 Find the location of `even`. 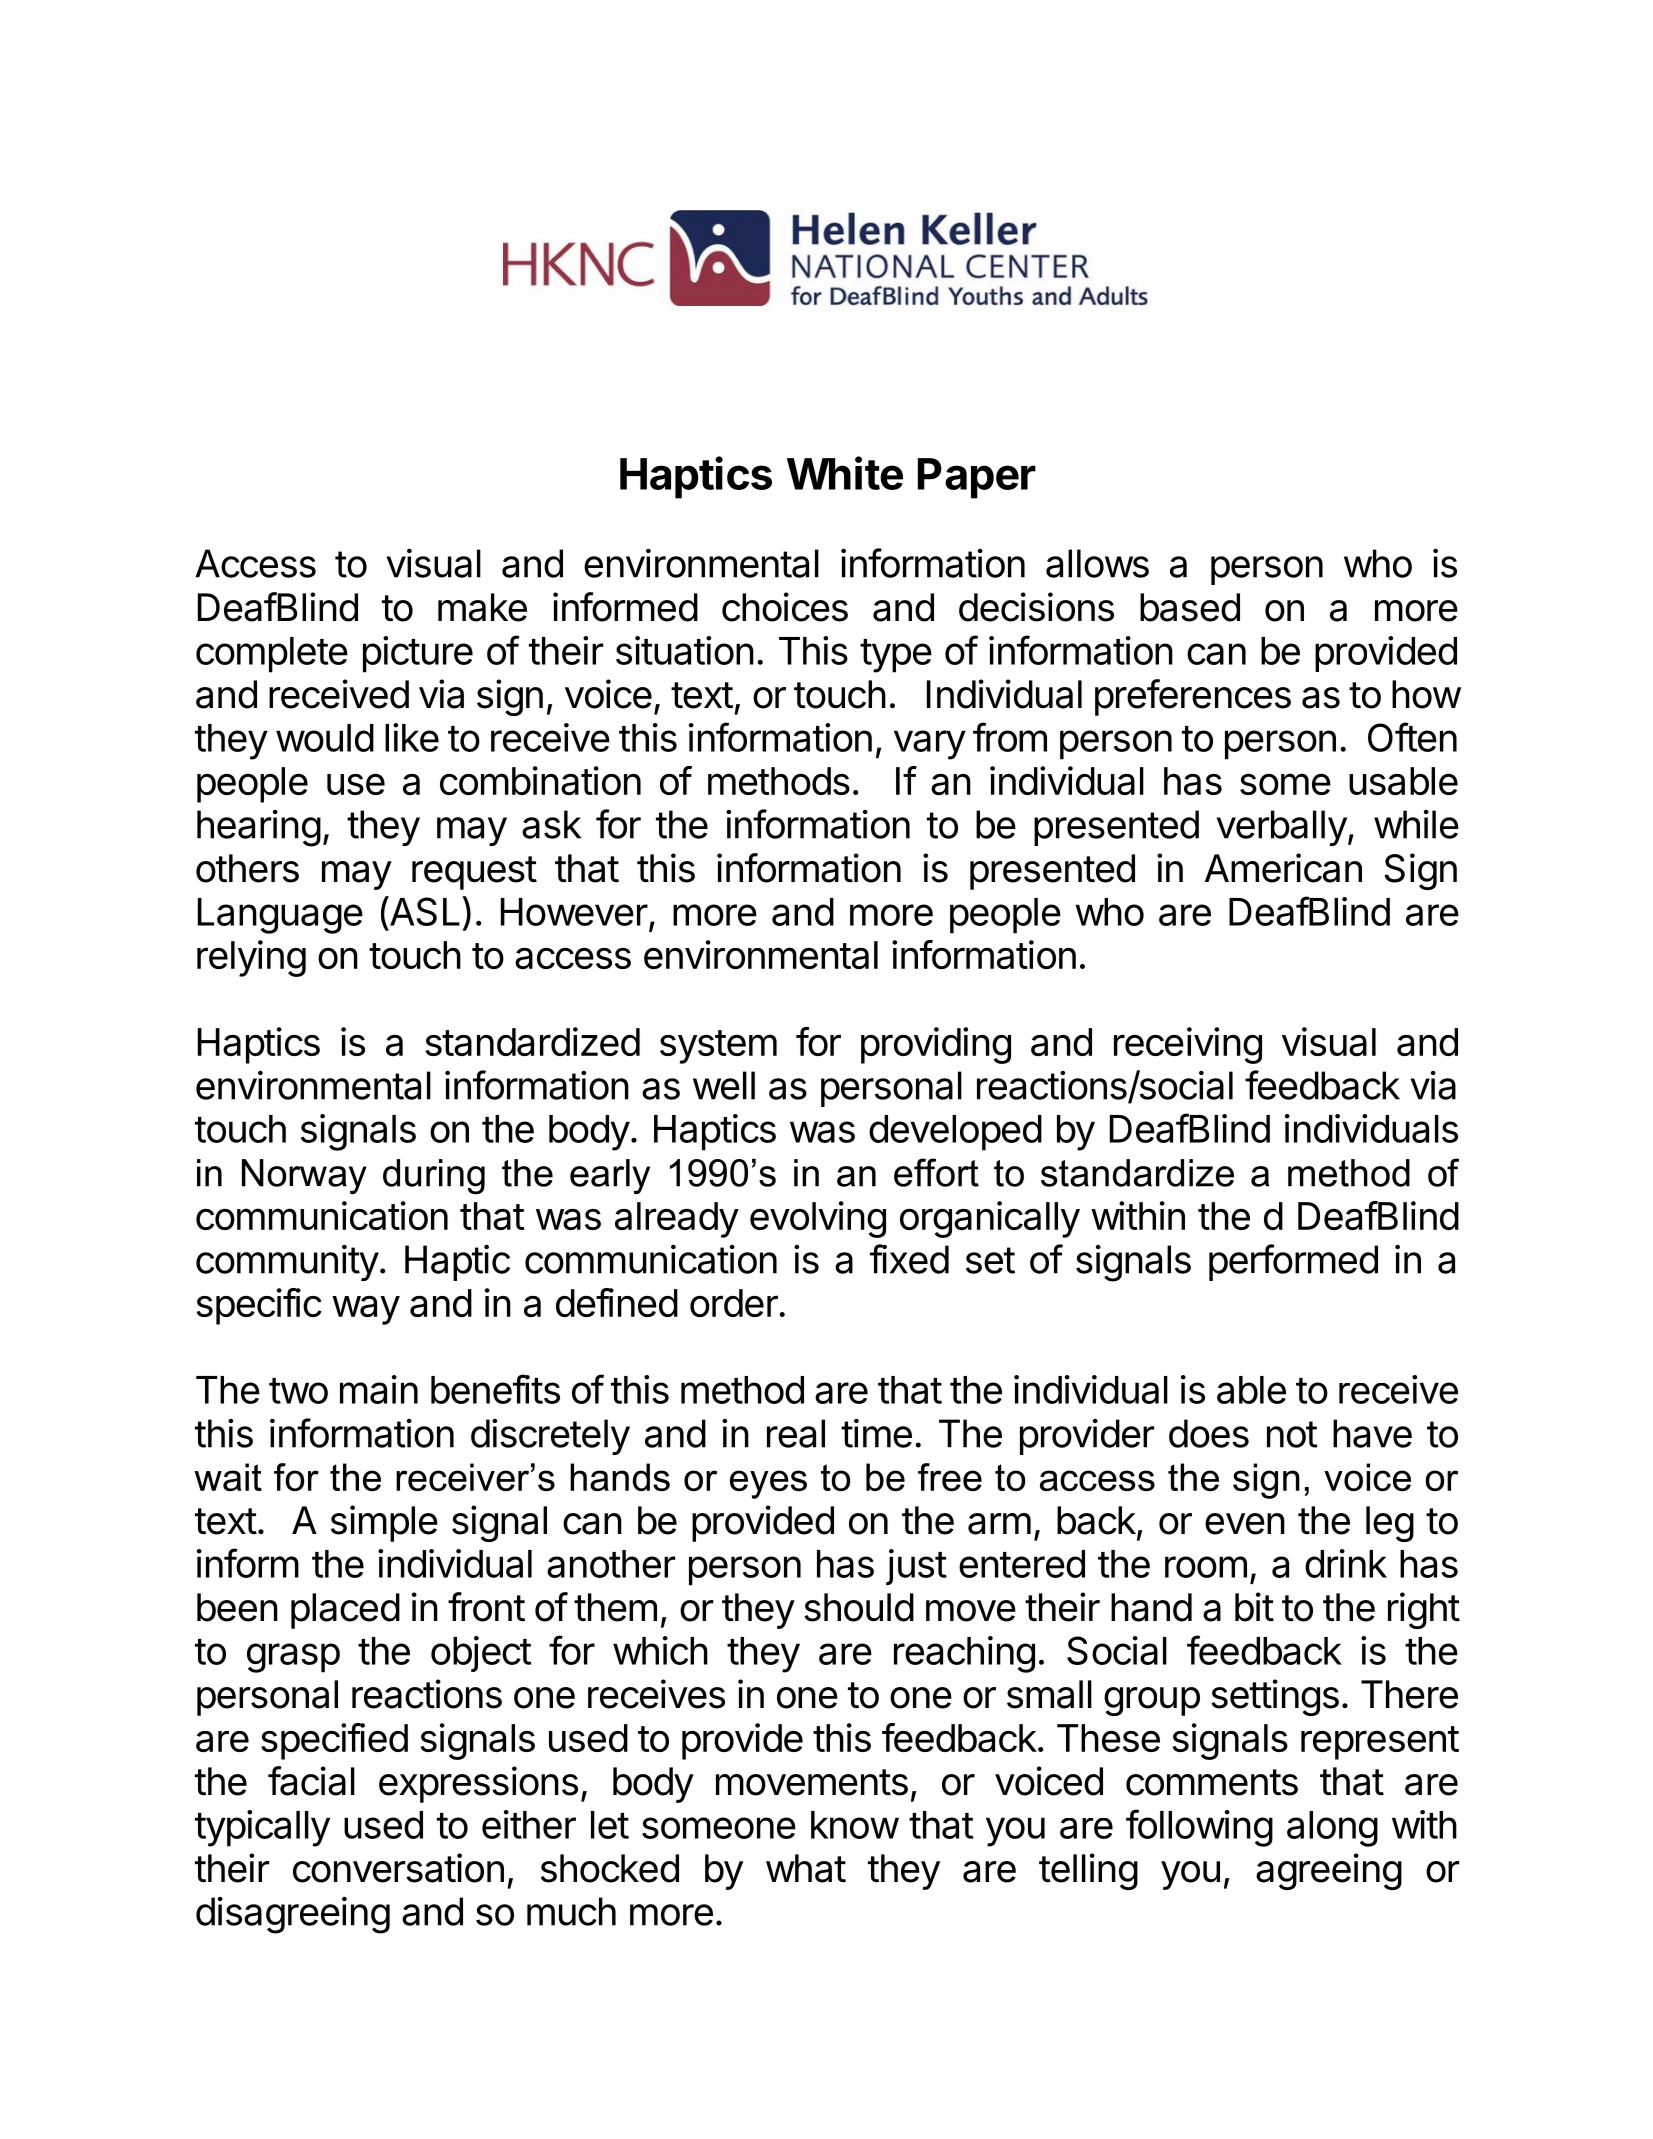

even is located at coordinates (1245, 1524).
